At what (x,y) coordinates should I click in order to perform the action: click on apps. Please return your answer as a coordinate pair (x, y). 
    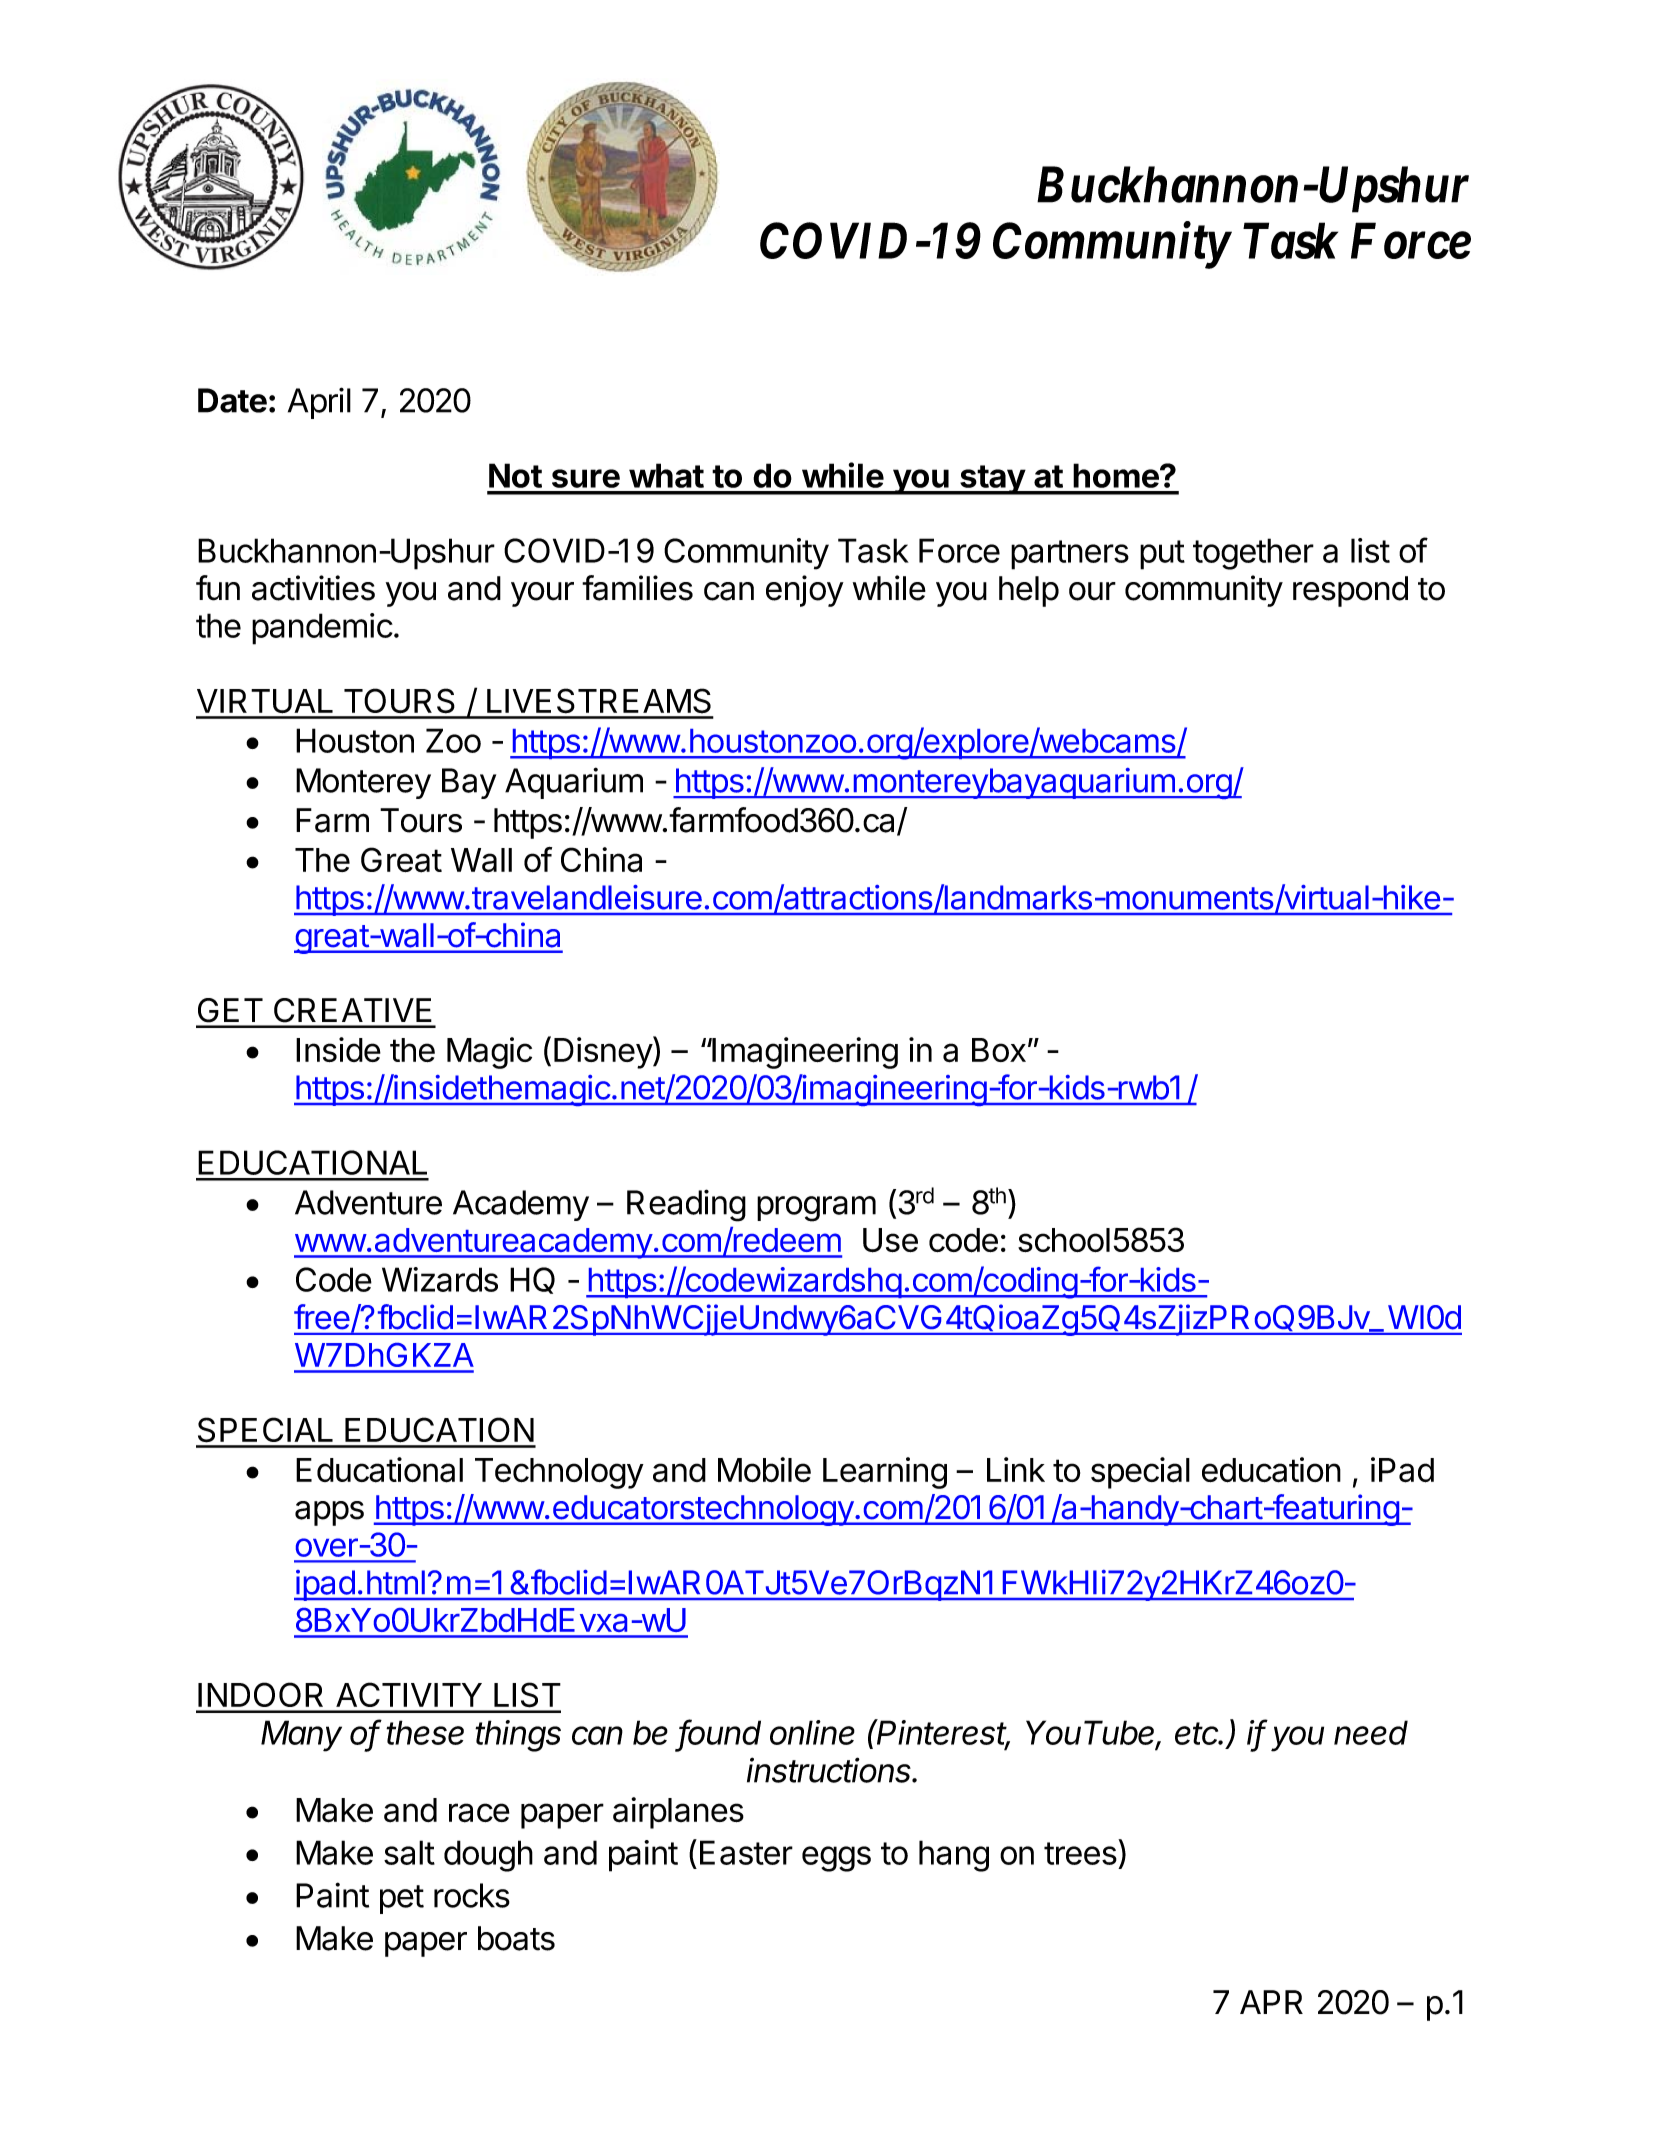
    Looking at the image, I should click on (329, 1513).
